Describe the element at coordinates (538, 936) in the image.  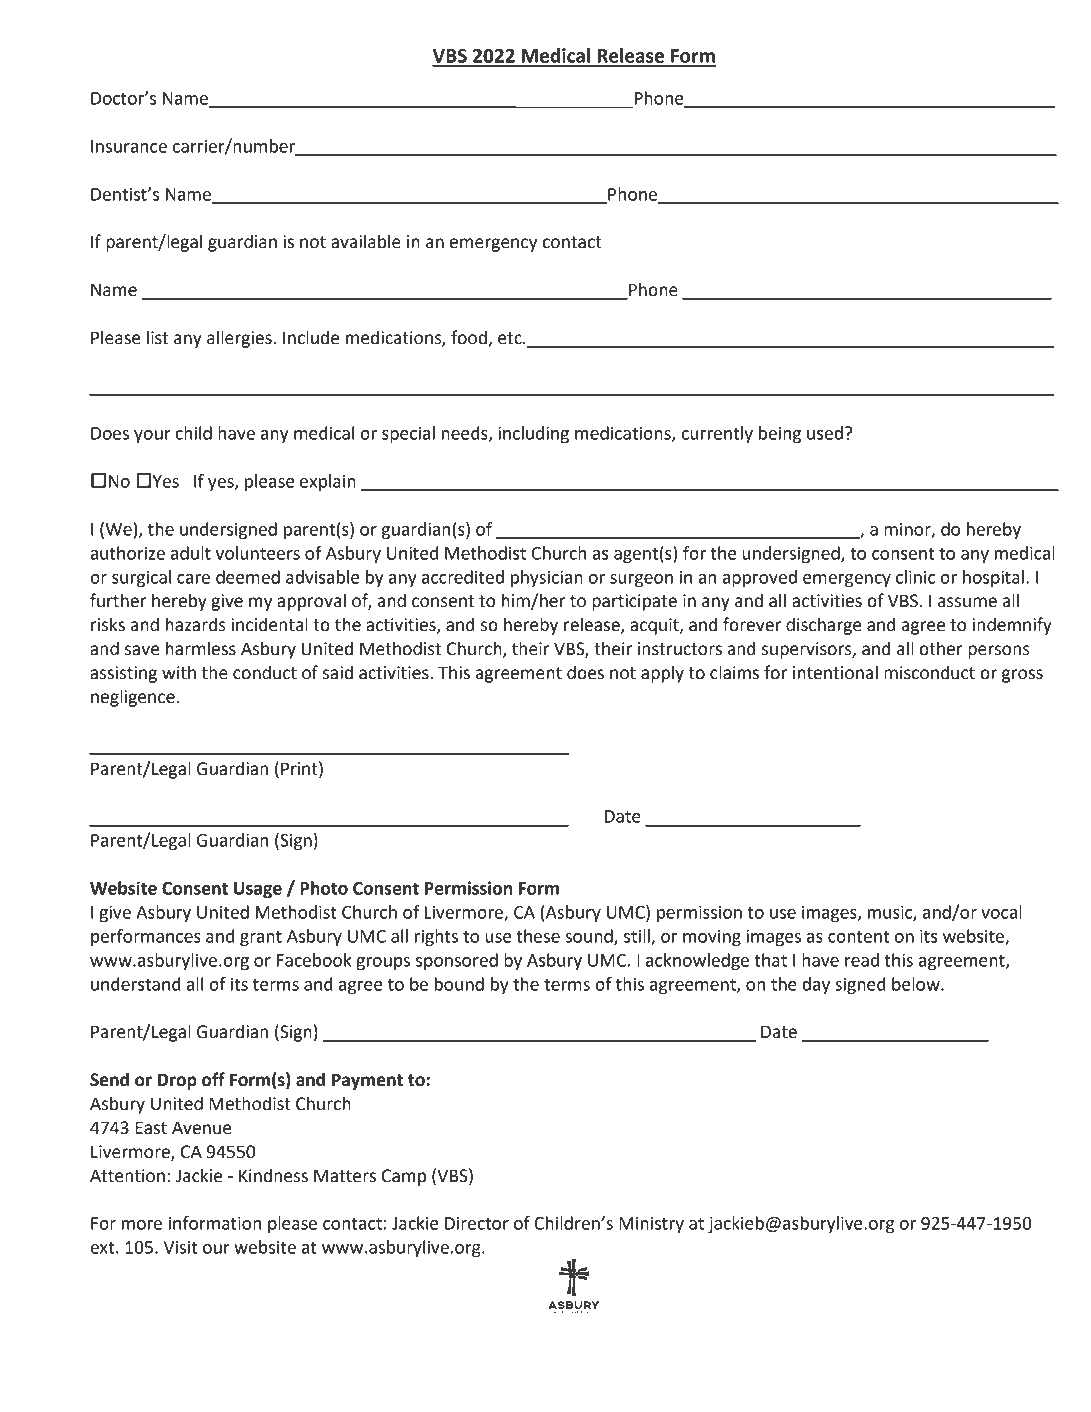
I see `these` at that location.
